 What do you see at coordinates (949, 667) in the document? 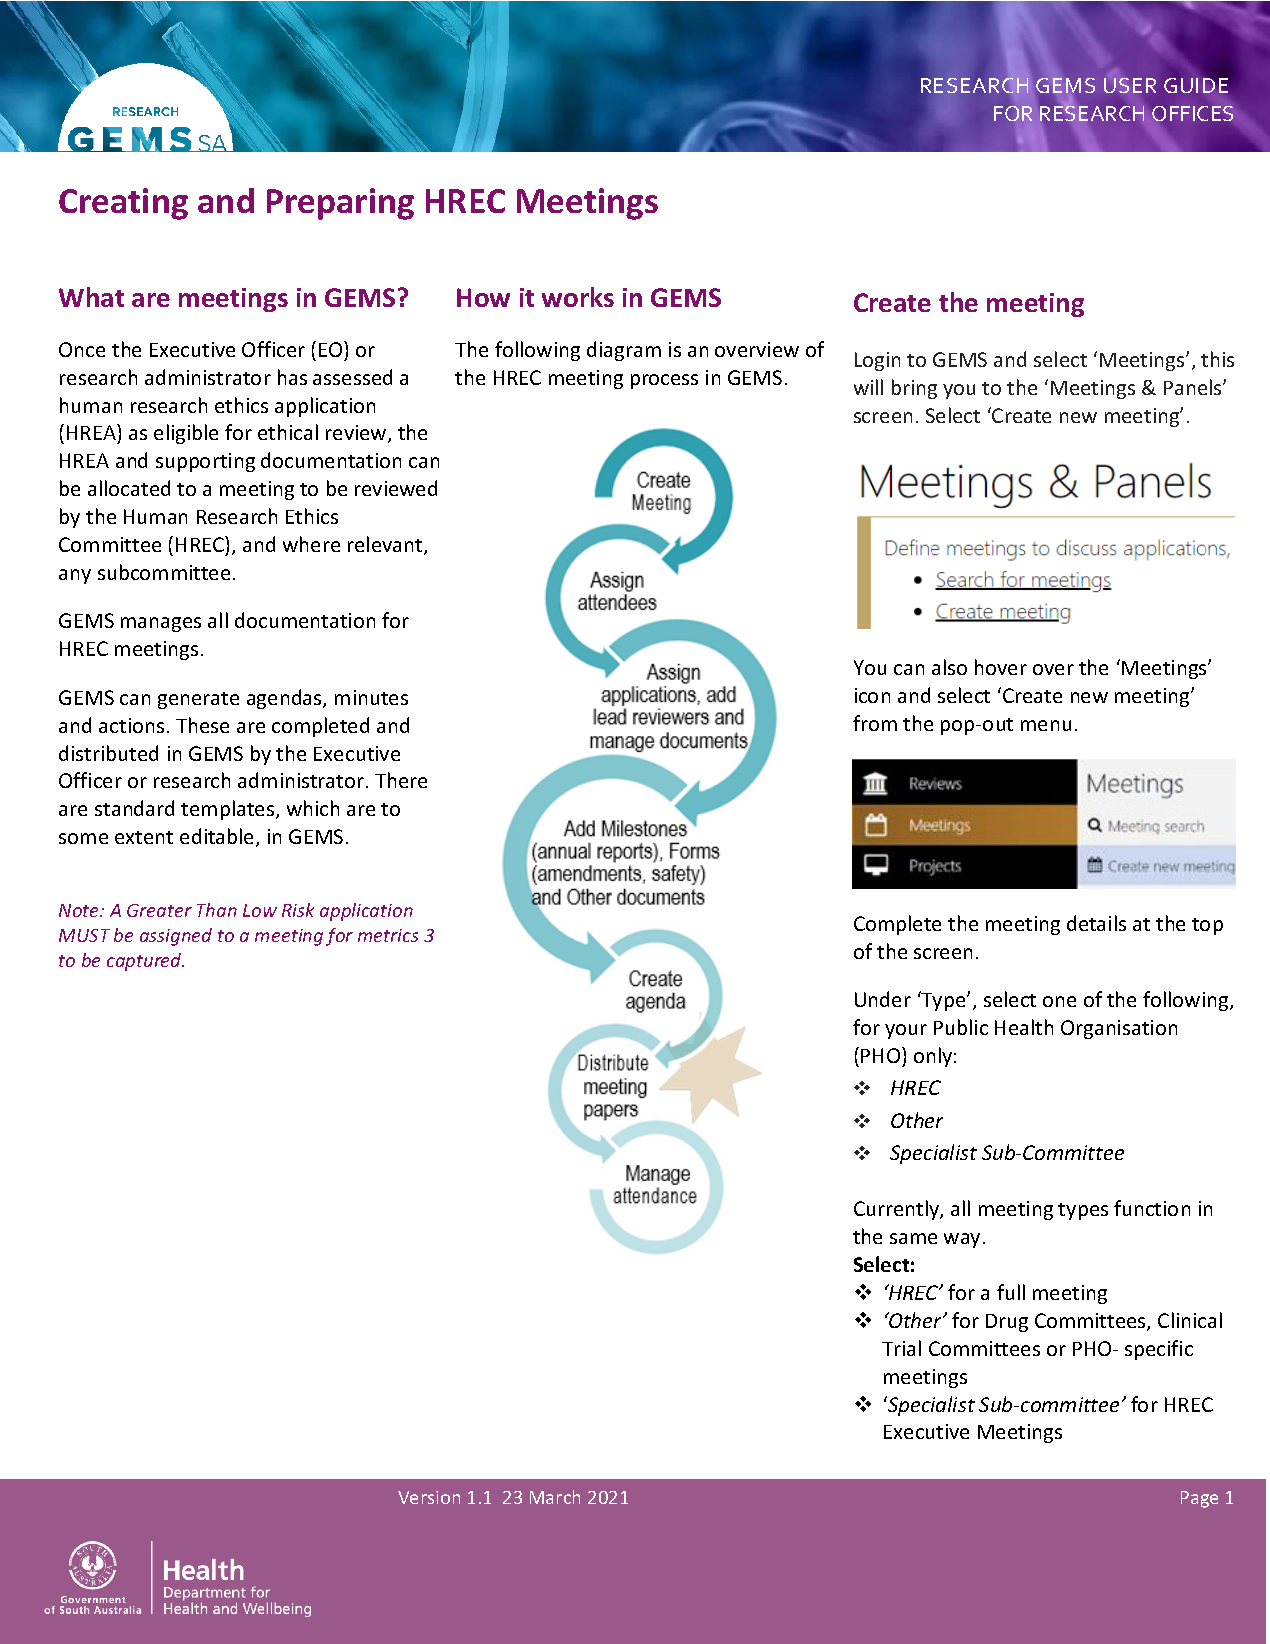
I see `also` at bounding box center [949, 667].
